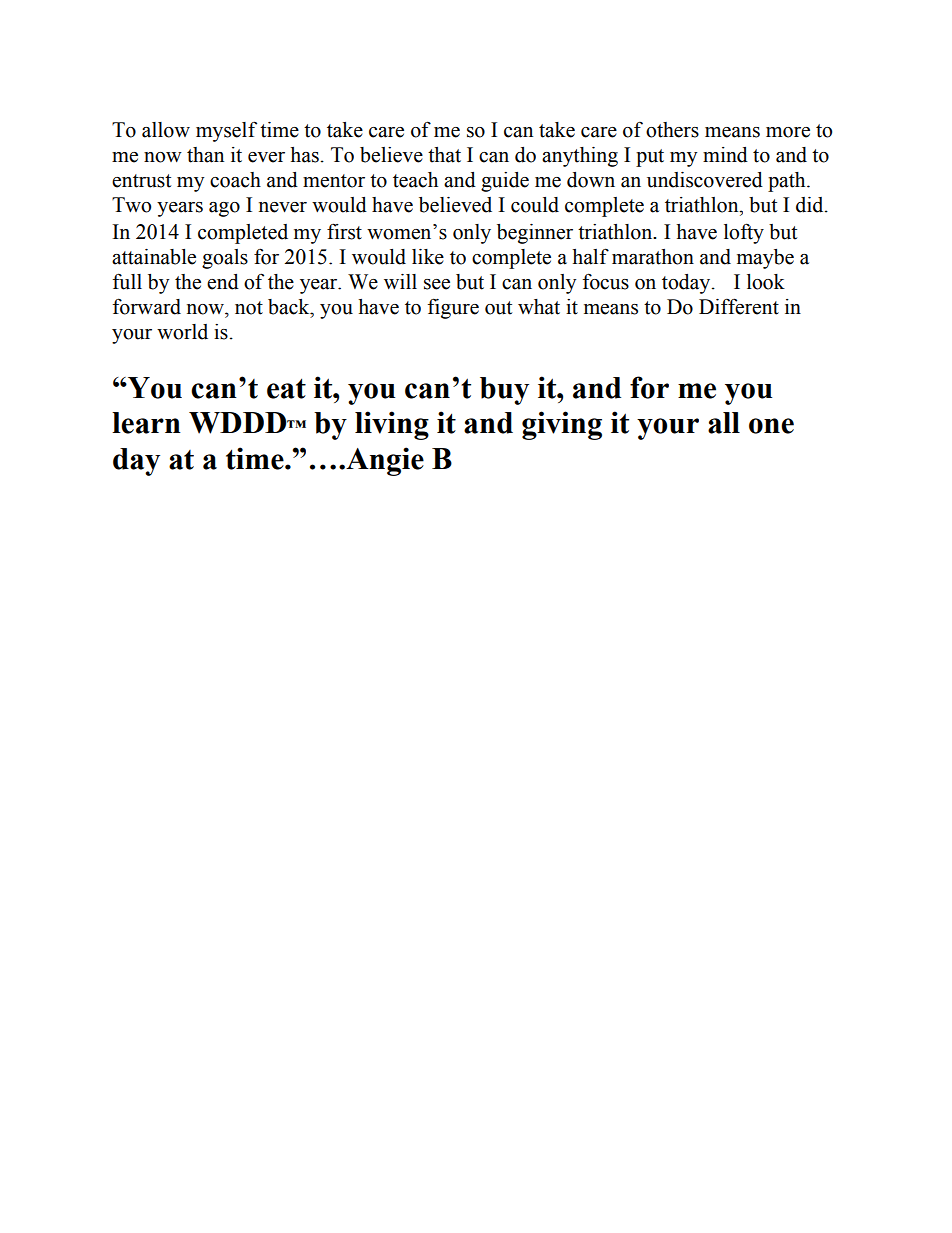  Describe the element at coordinates (771, 426) in the screenshot. I see `one` at that location.
